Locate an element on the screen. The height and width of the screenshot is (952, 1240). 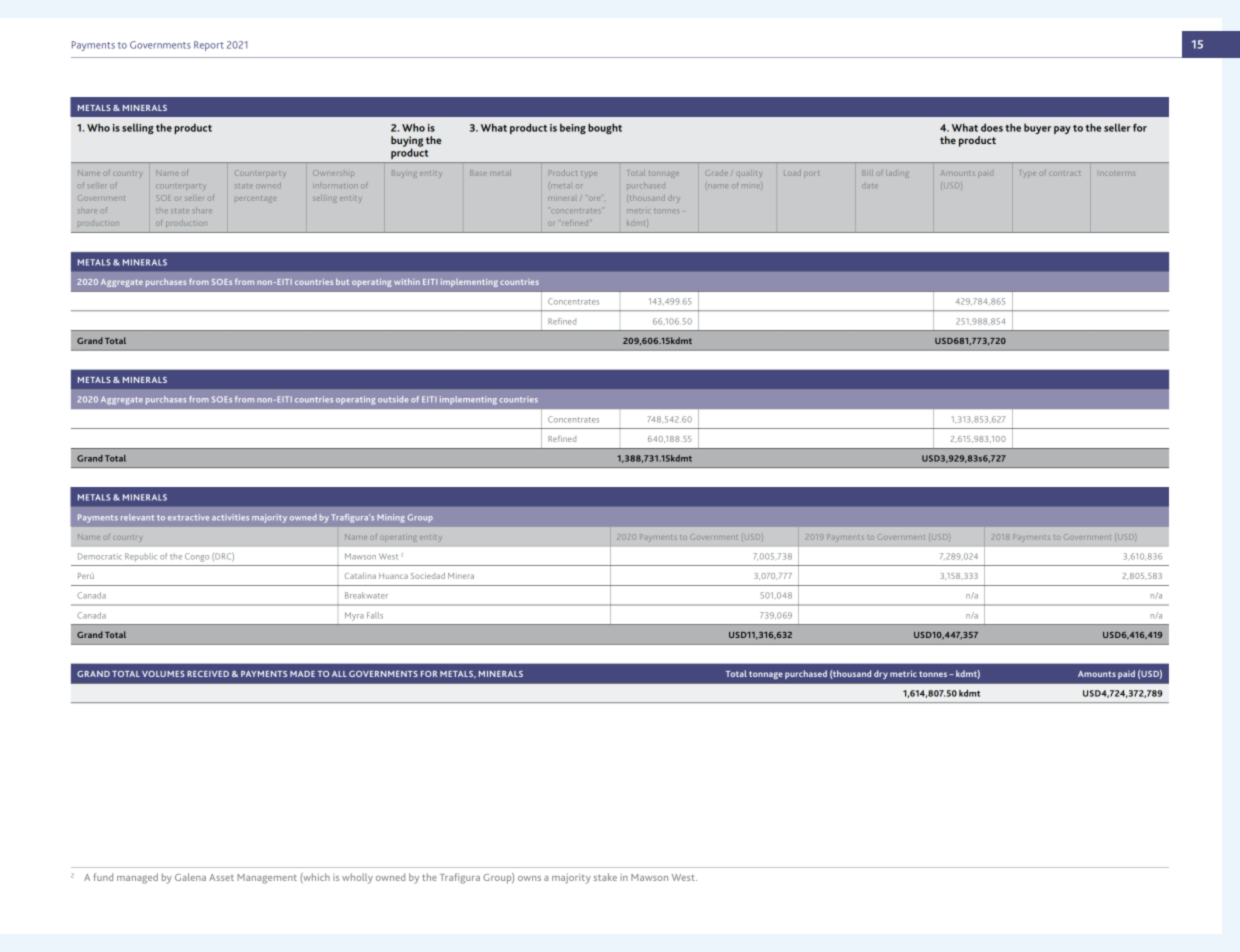
Mining is located at coordinates (391, 518).
